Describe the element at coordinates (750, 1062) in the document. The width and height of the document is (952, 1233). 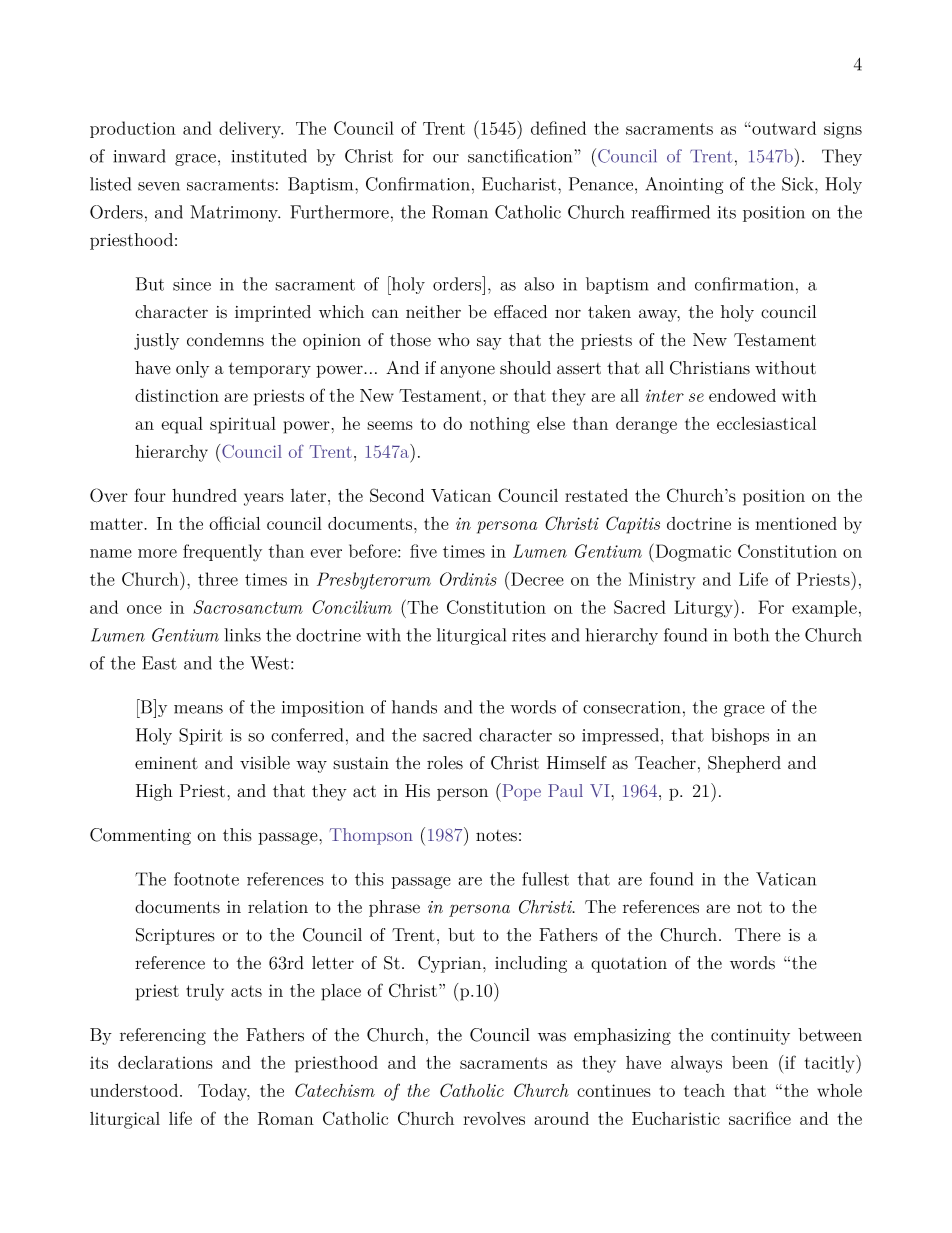
I see `been` at that location.
